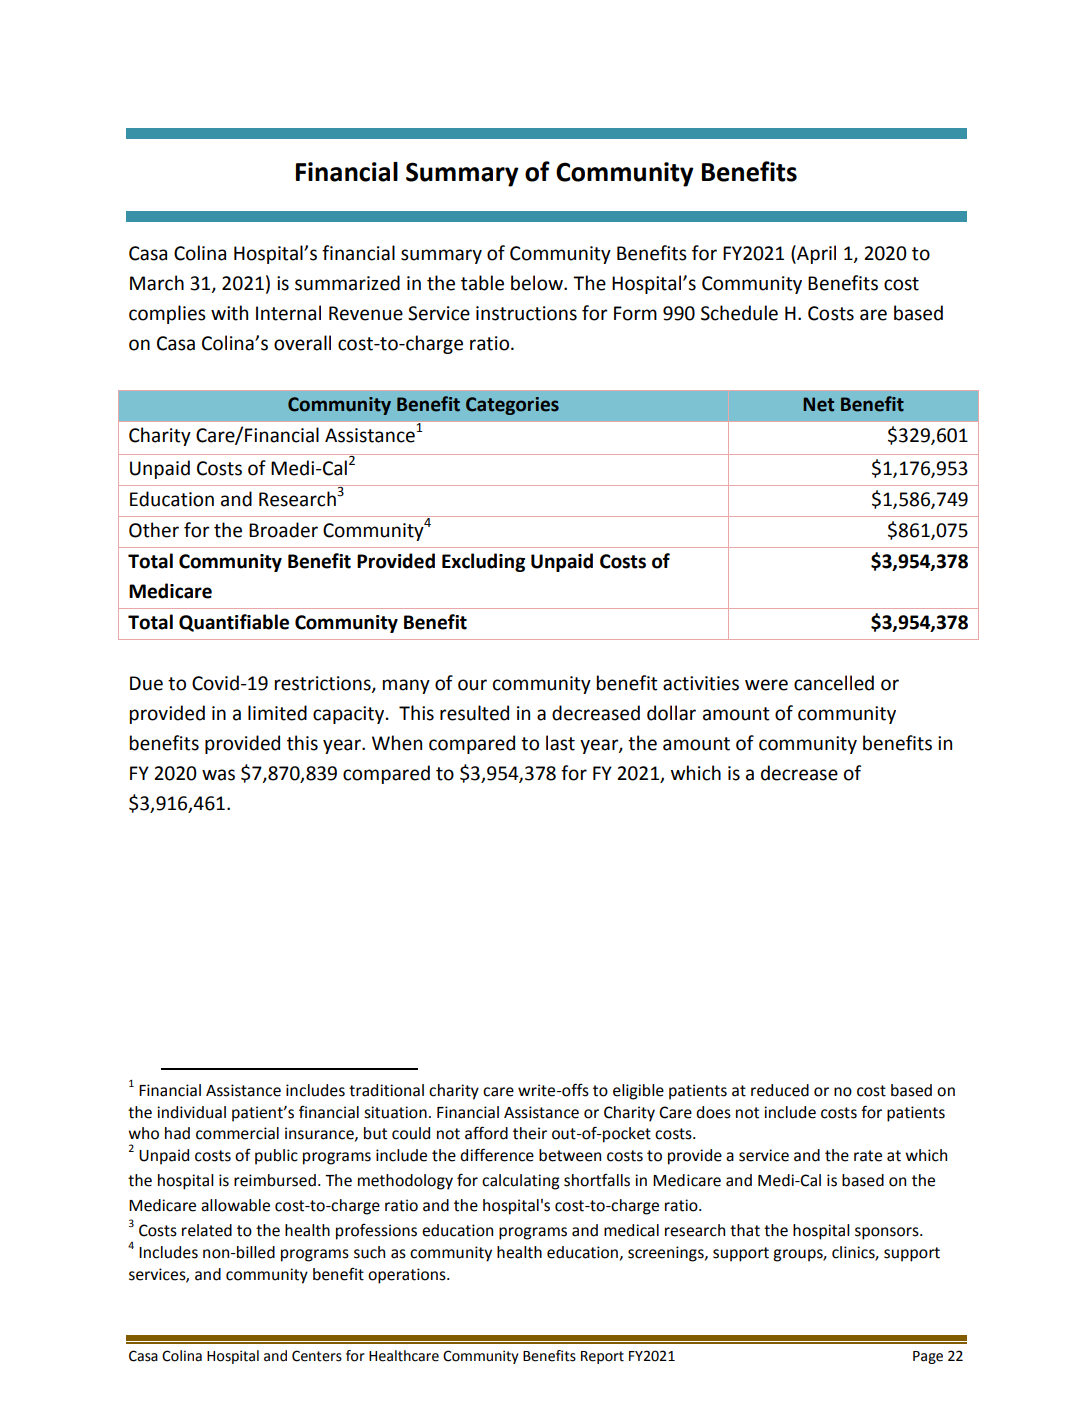 Image resolution: width=1092 pixels, height=1413 pixels. Describe the element at coordinates (638, 1092) in the screenshot. I see `eligible` at that location.
